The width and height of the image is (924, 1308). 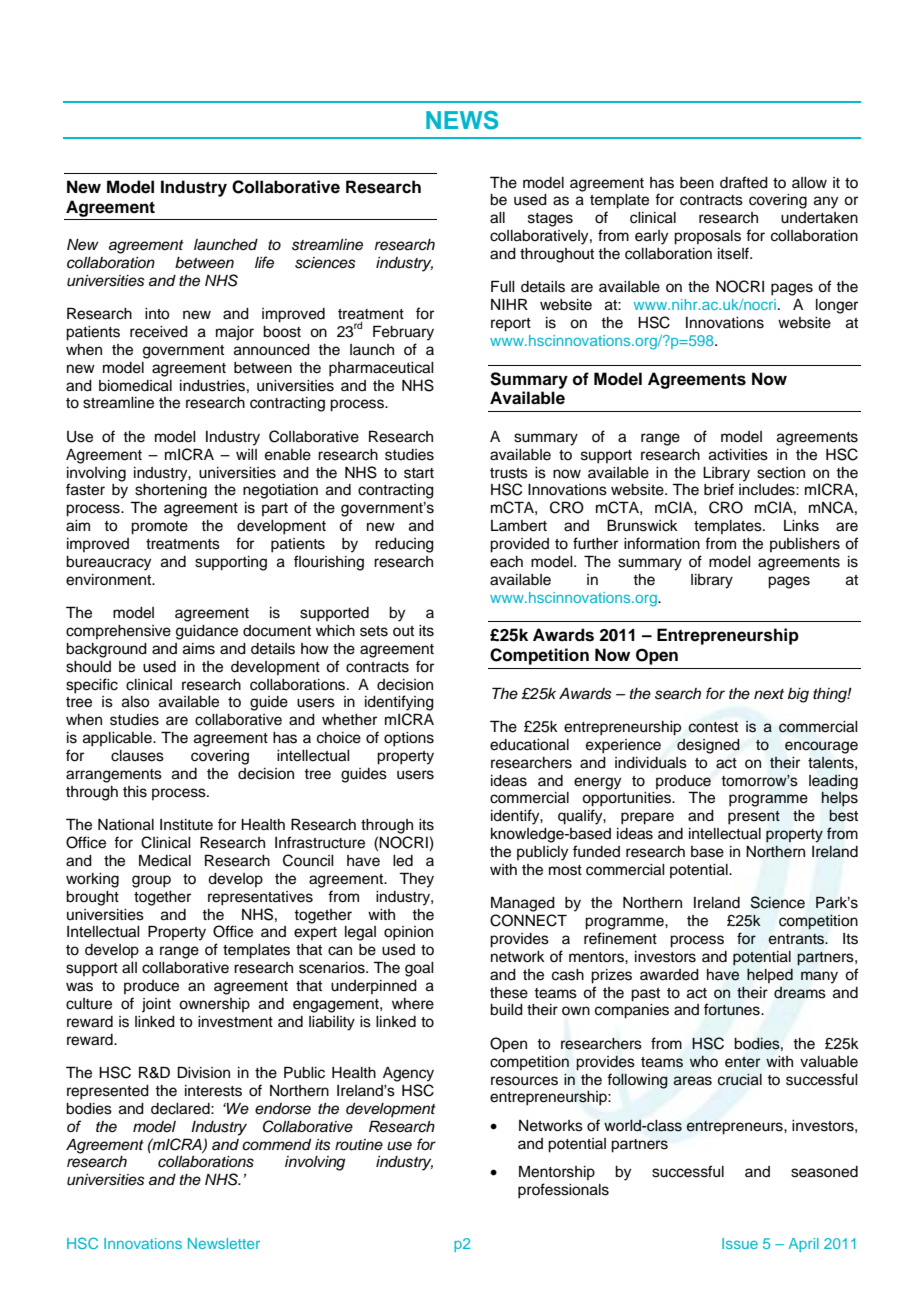 What do you see at coordinates (156, 1005) in the image?
I see `joint` at bounding box center [156, 1005].
